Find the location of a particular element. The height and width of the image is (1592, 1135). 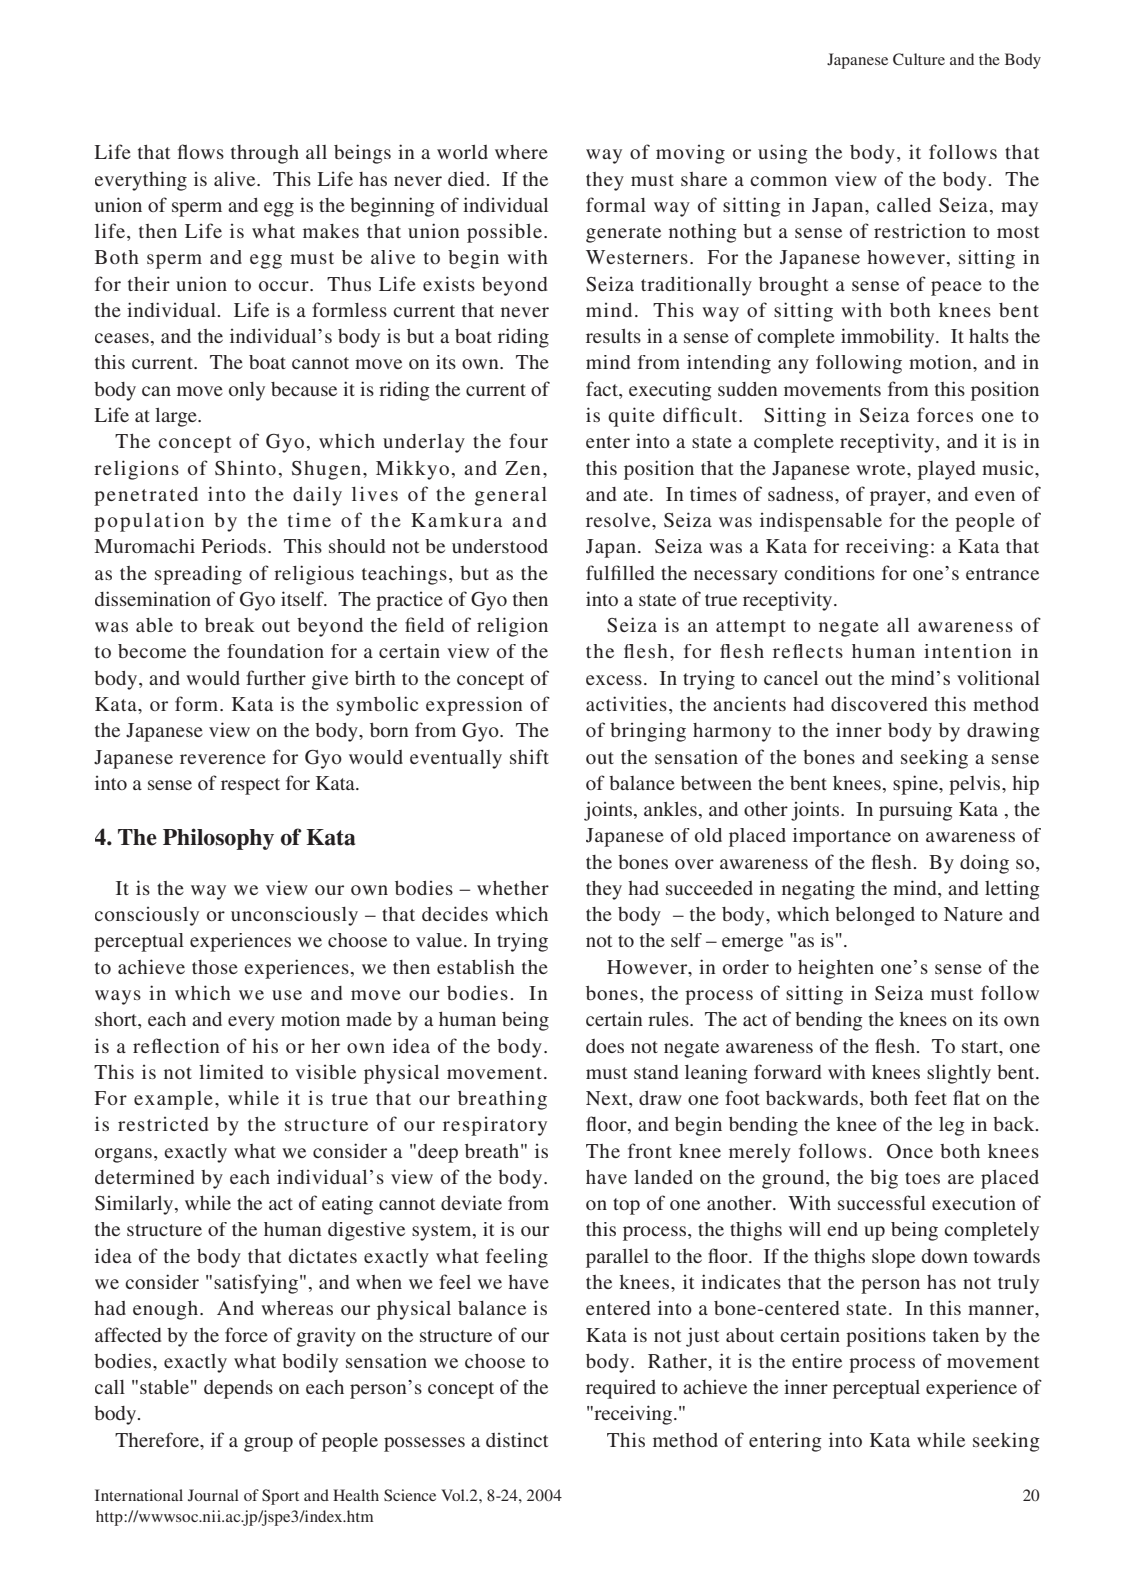

entire is located at coordinates (817, 1360).
